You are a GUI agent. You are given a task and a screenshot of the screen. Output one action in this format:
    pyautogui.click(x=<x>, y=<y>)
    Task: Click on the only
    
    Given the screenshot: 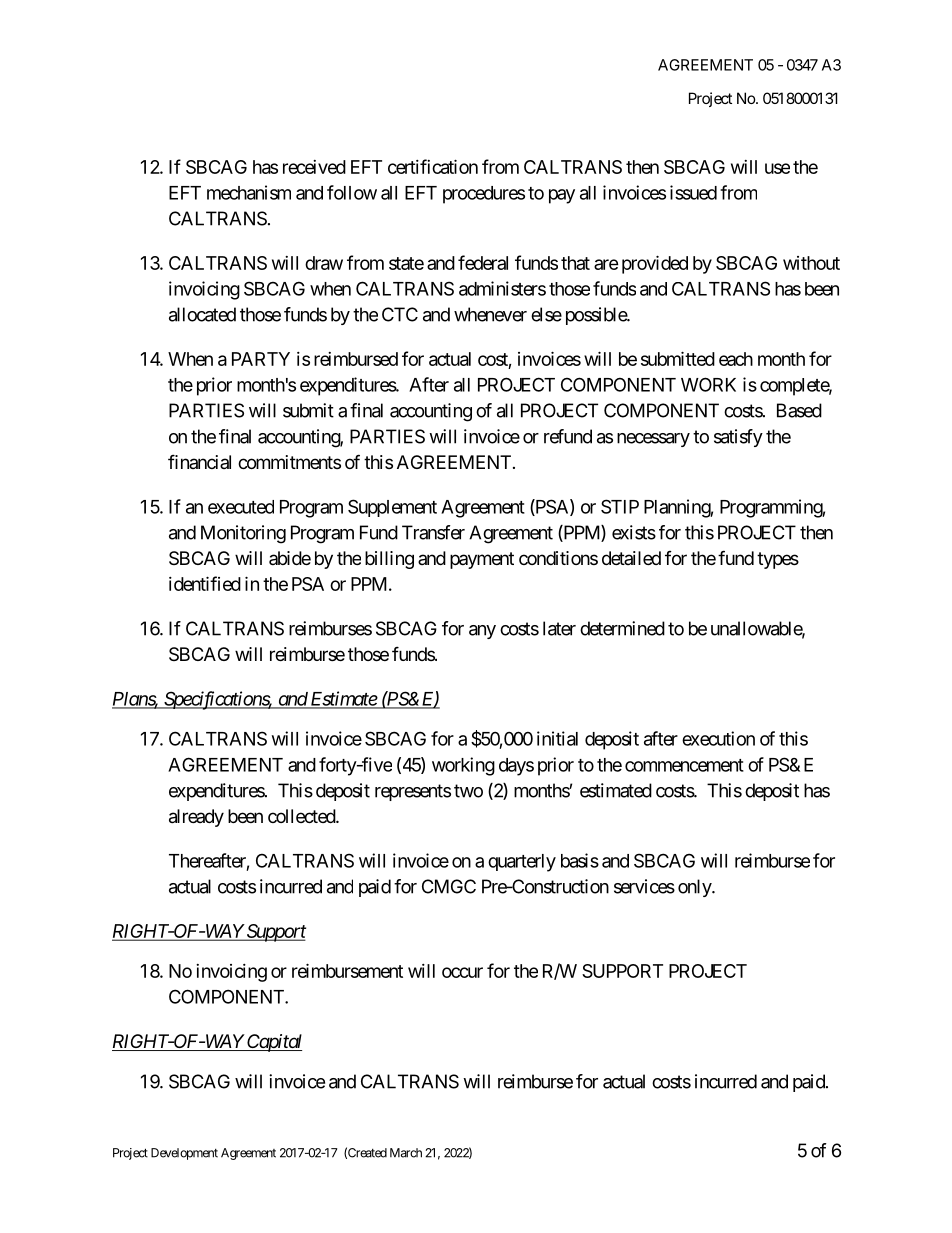 What is the action you would take?
    pyautogui.click(x=695, y=888)
